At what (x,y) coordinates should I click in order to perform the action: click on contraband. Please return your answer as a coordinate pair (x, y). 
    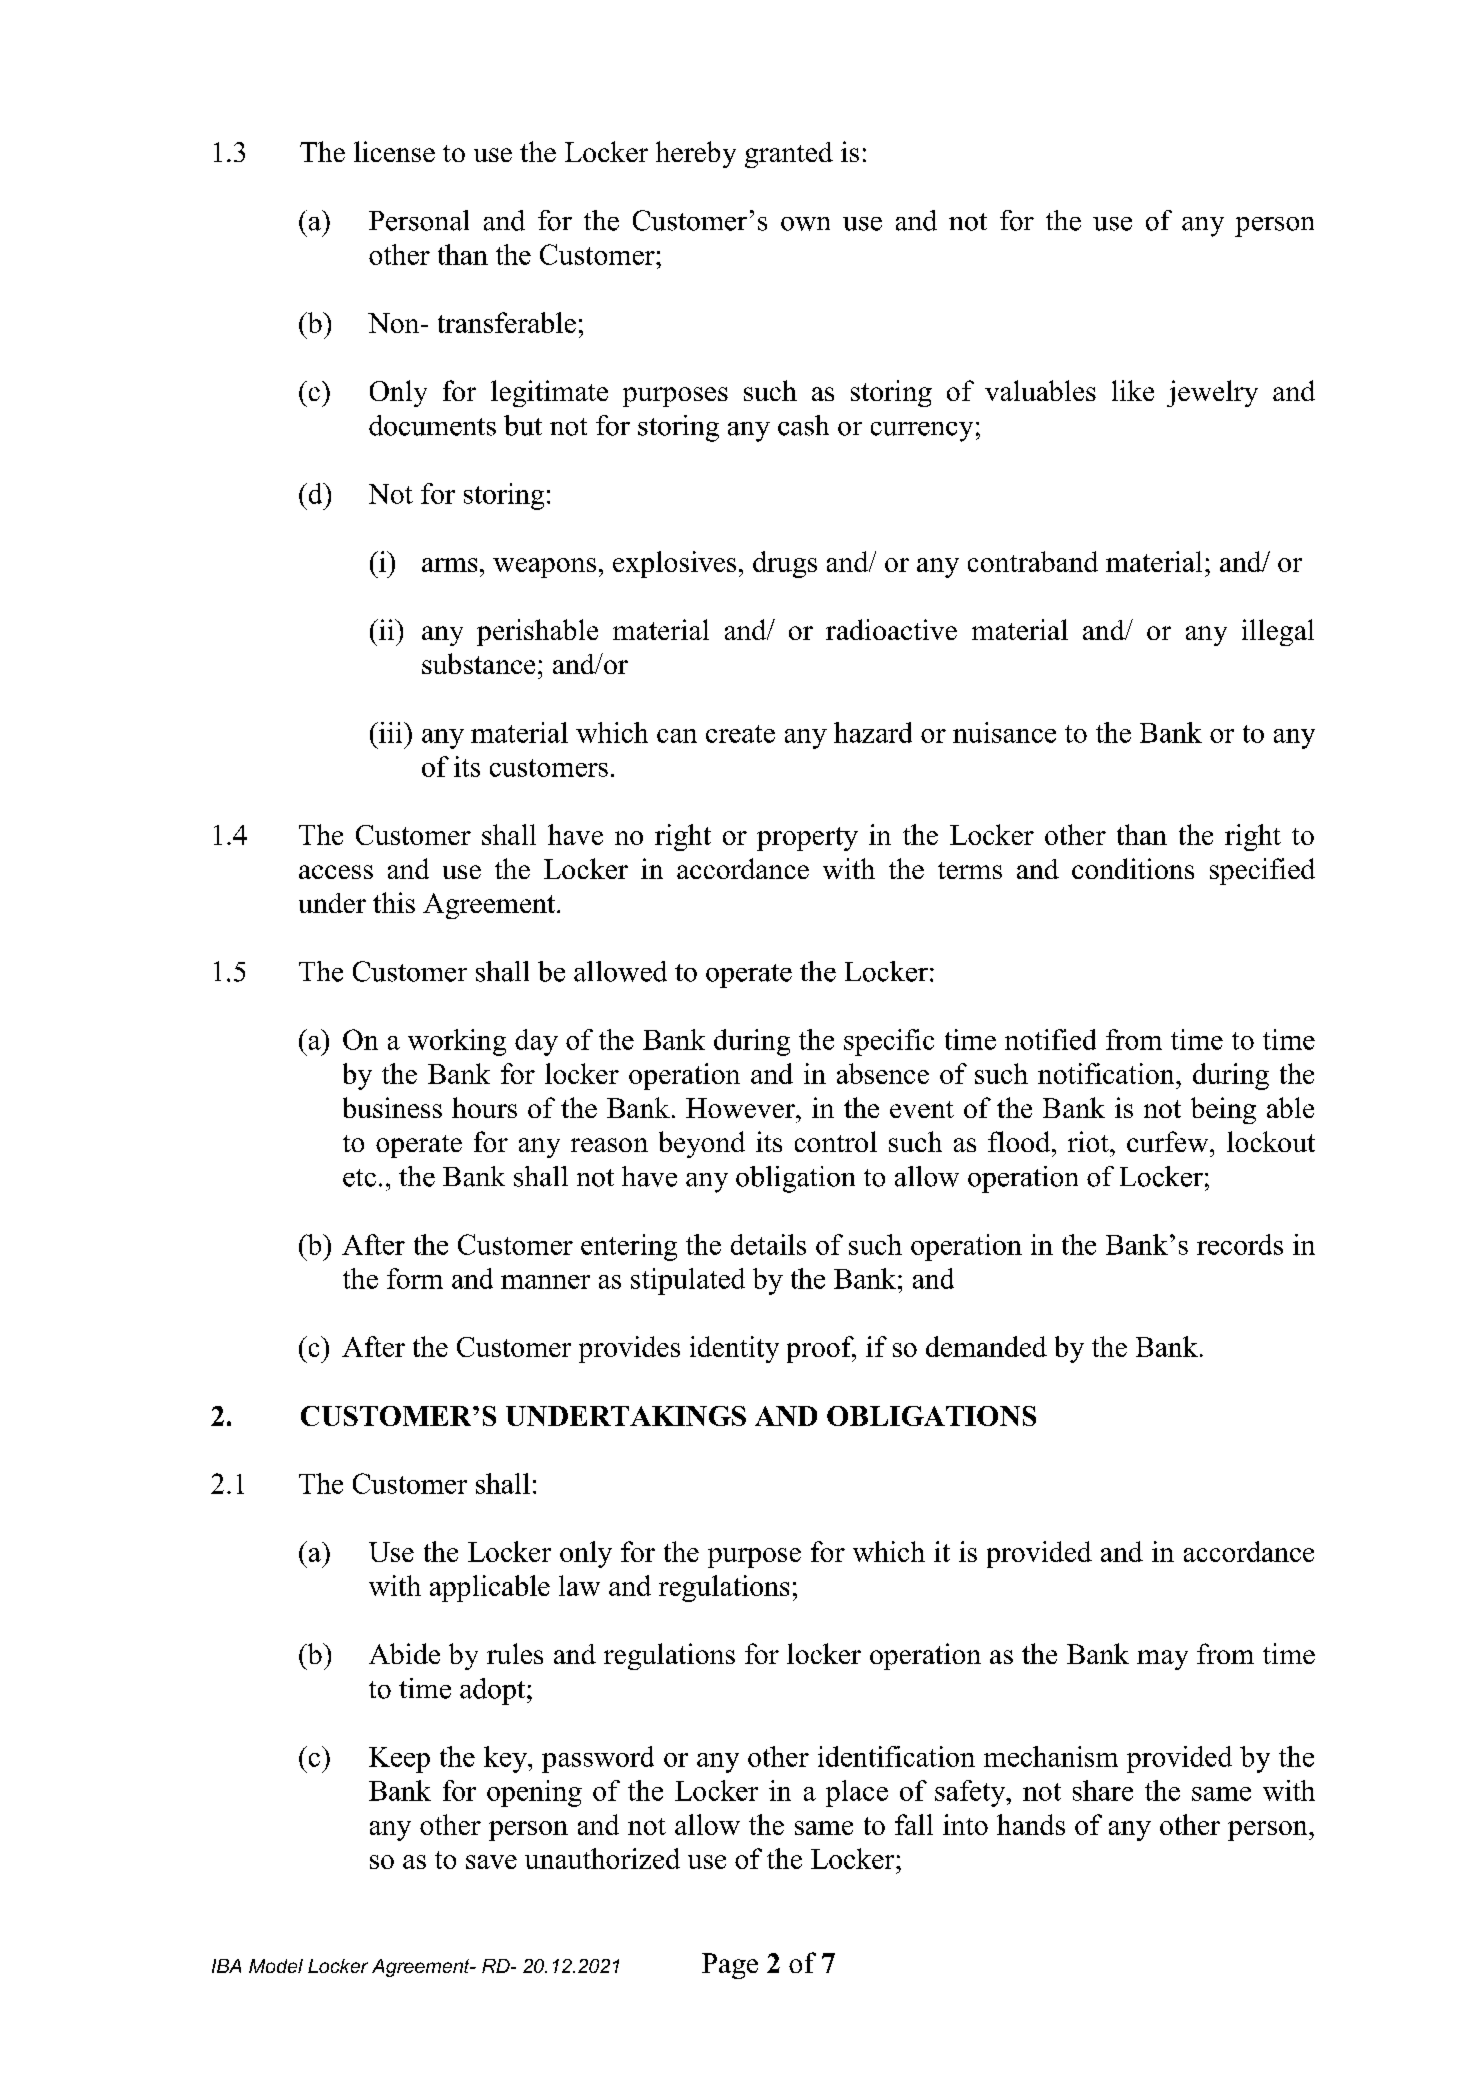
    Looking at the image, I should click on (1033, 561).
